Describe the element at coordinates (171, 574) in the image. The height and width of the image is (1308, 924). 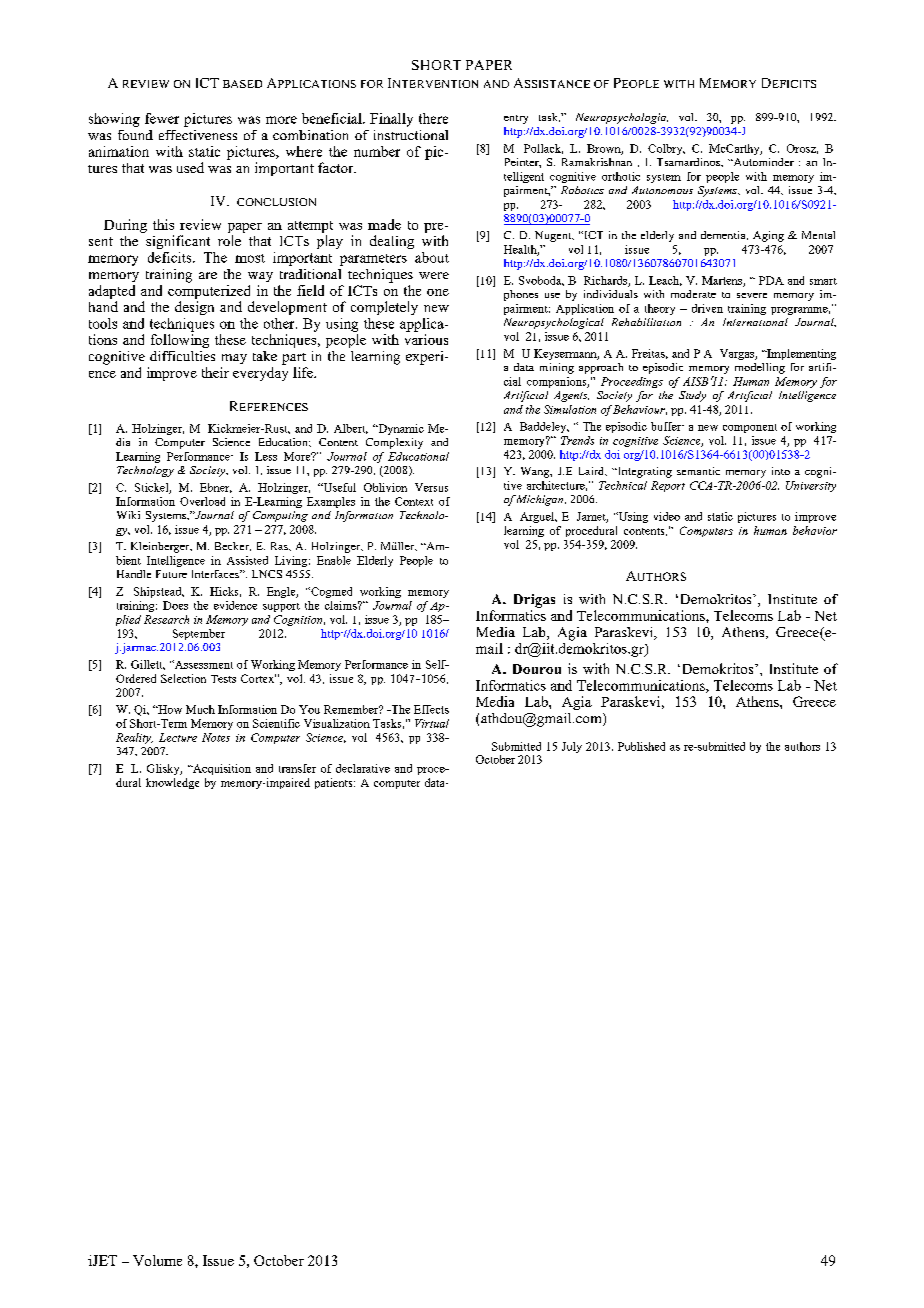
I see `Future` at that location.
